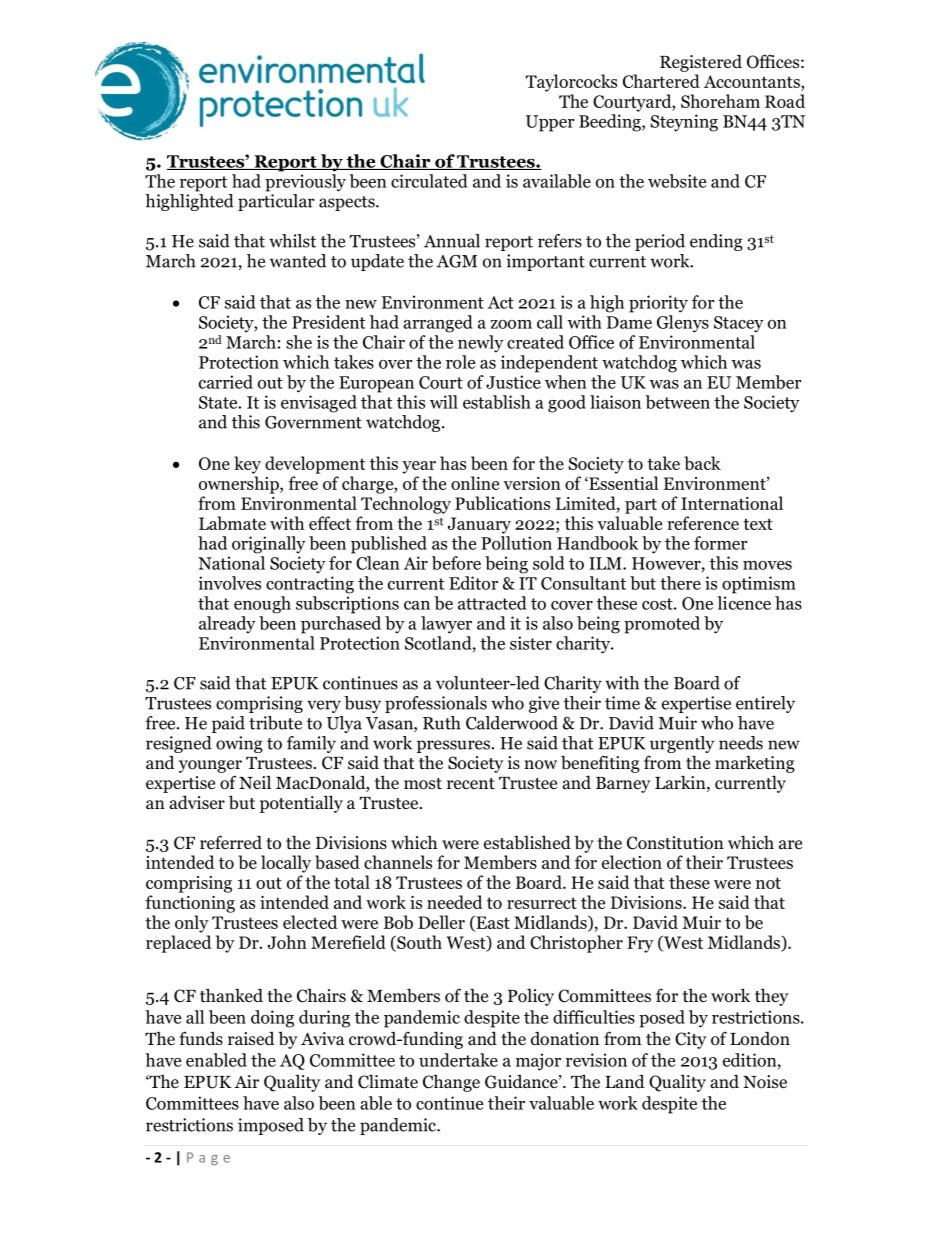 This image has height=1233, width=952. What do you see at coordinates (348, 203) in the image?
I see `aspects` at bounding box center [348, 203].
